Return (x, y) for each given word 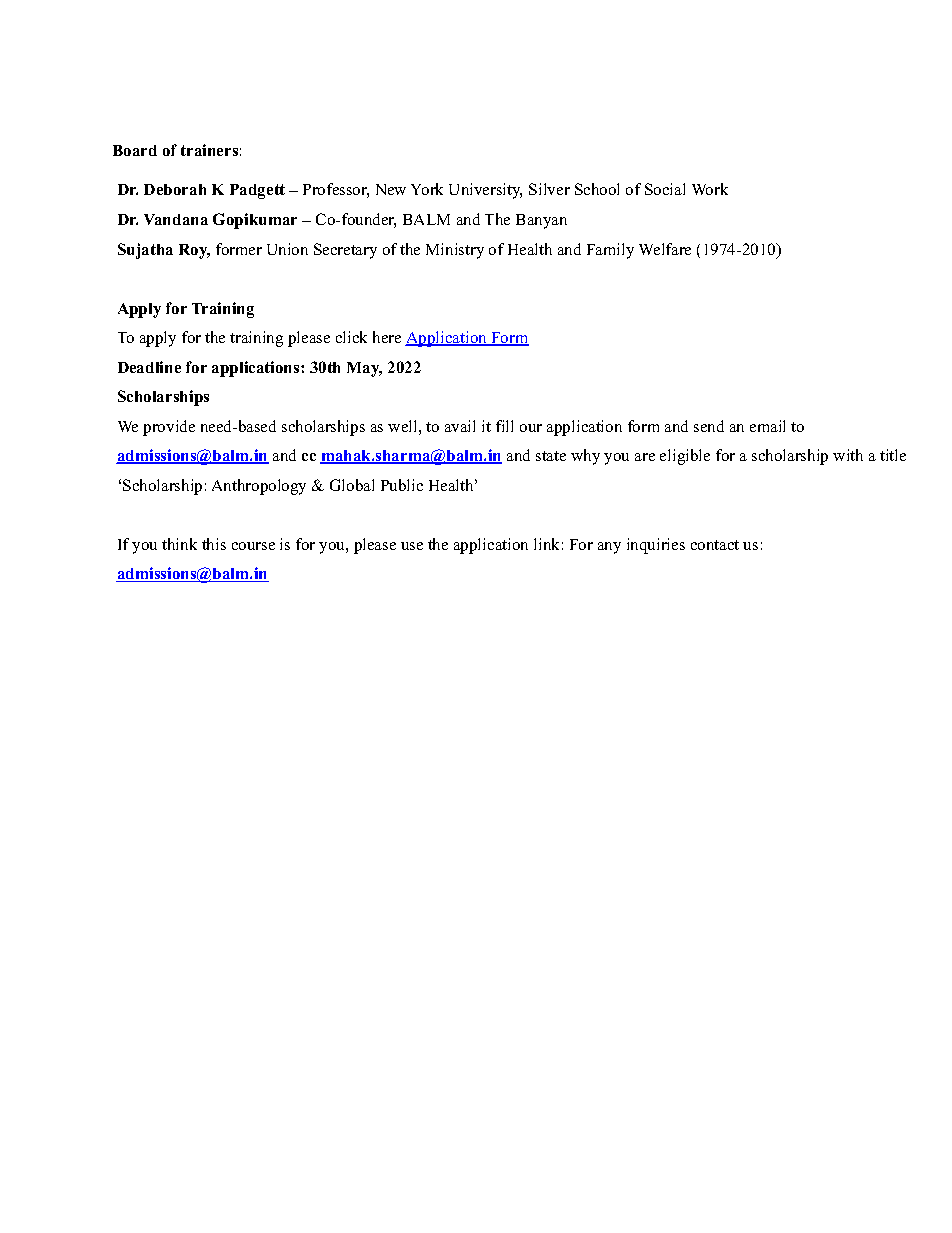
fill (504, 426)
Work (710, 189)
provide (169, 428)
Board (135, 150)
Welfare (665, 249)
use (412, 546)
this (214, 544)
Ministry (455, 251)
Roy (194, 251)
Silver (549, 189)
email (767, 426)
